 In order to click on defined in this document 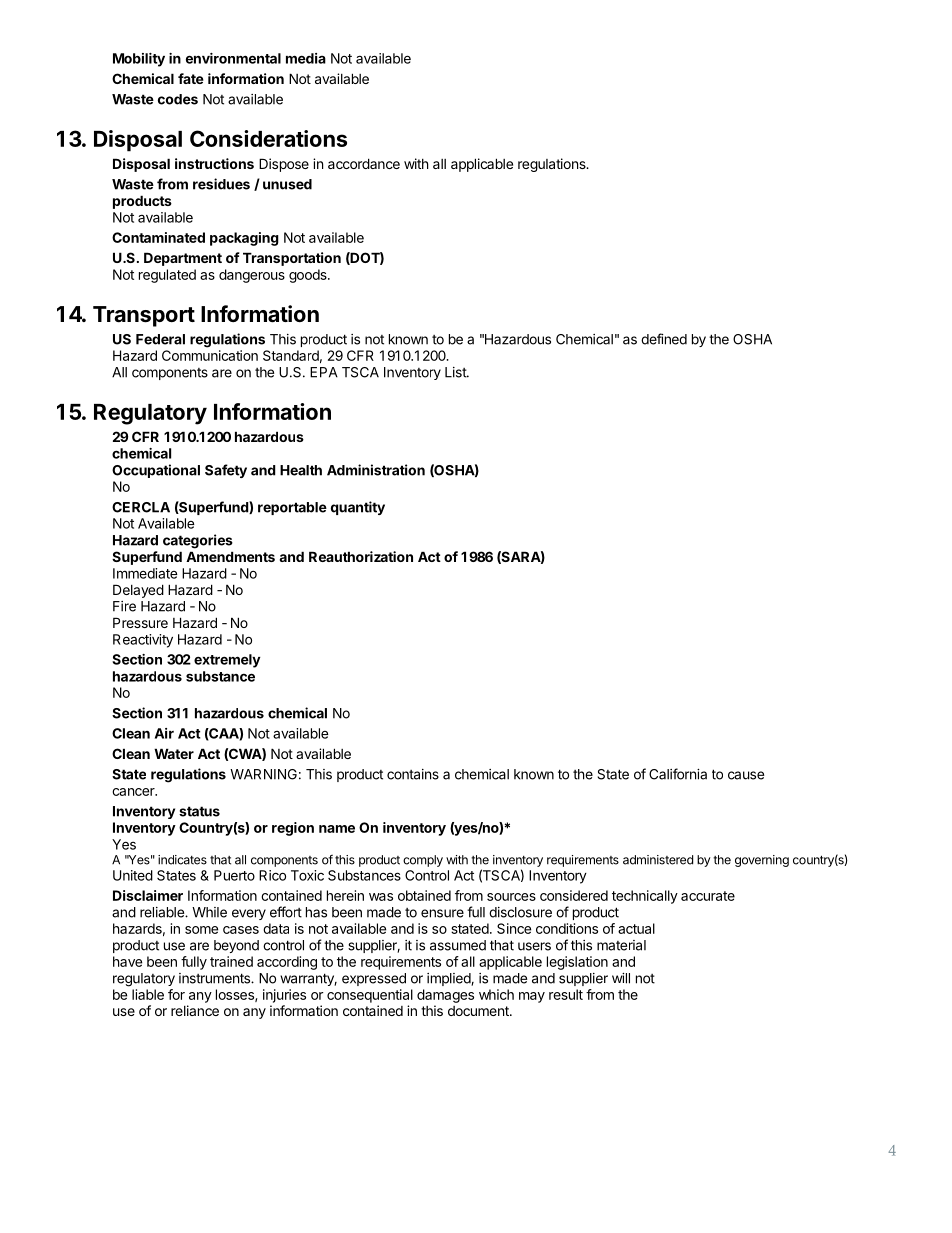, I will do `click(664, 339)`.
